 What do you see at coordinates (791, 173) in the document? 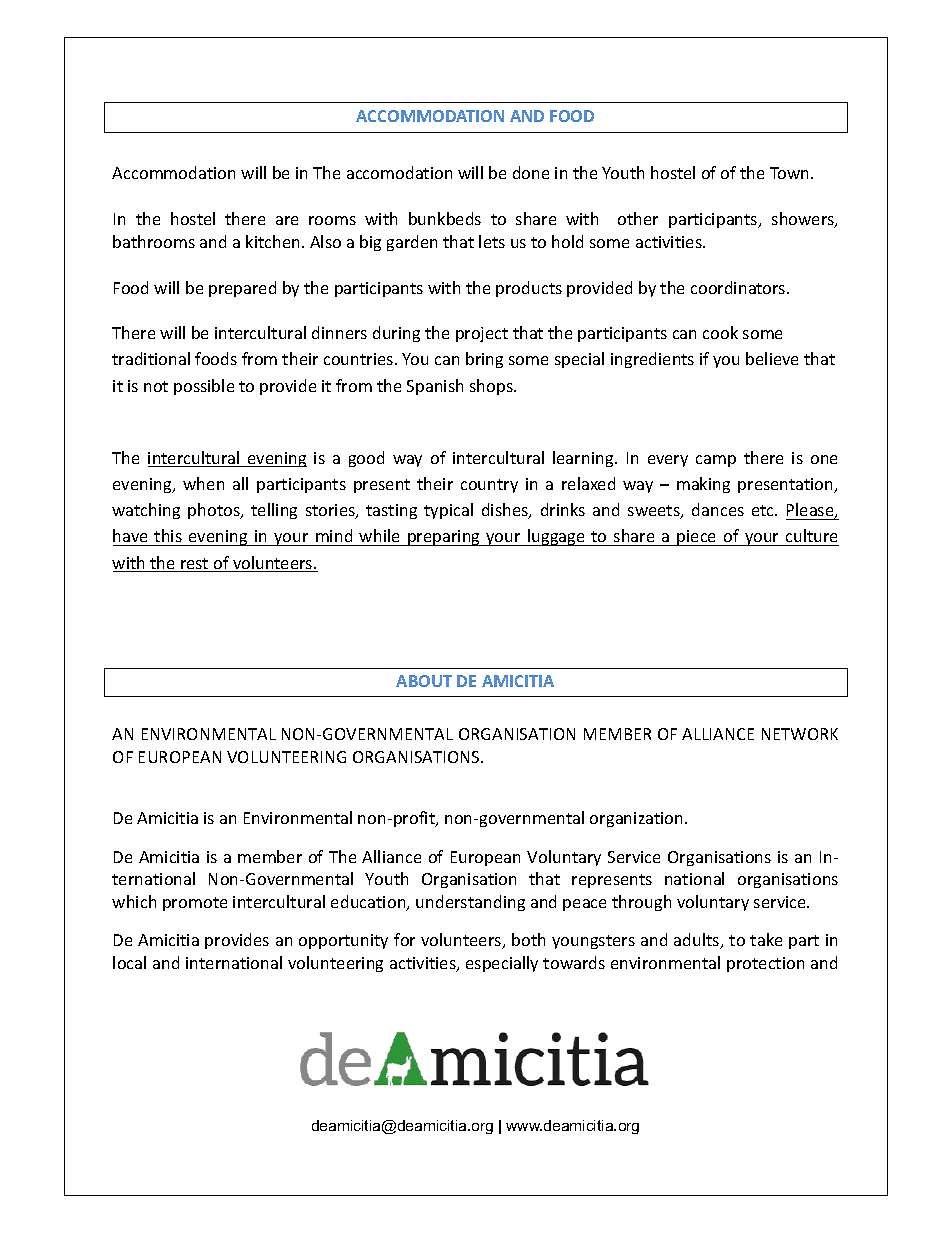
I see `Town` at bounding box center [791, 173].
